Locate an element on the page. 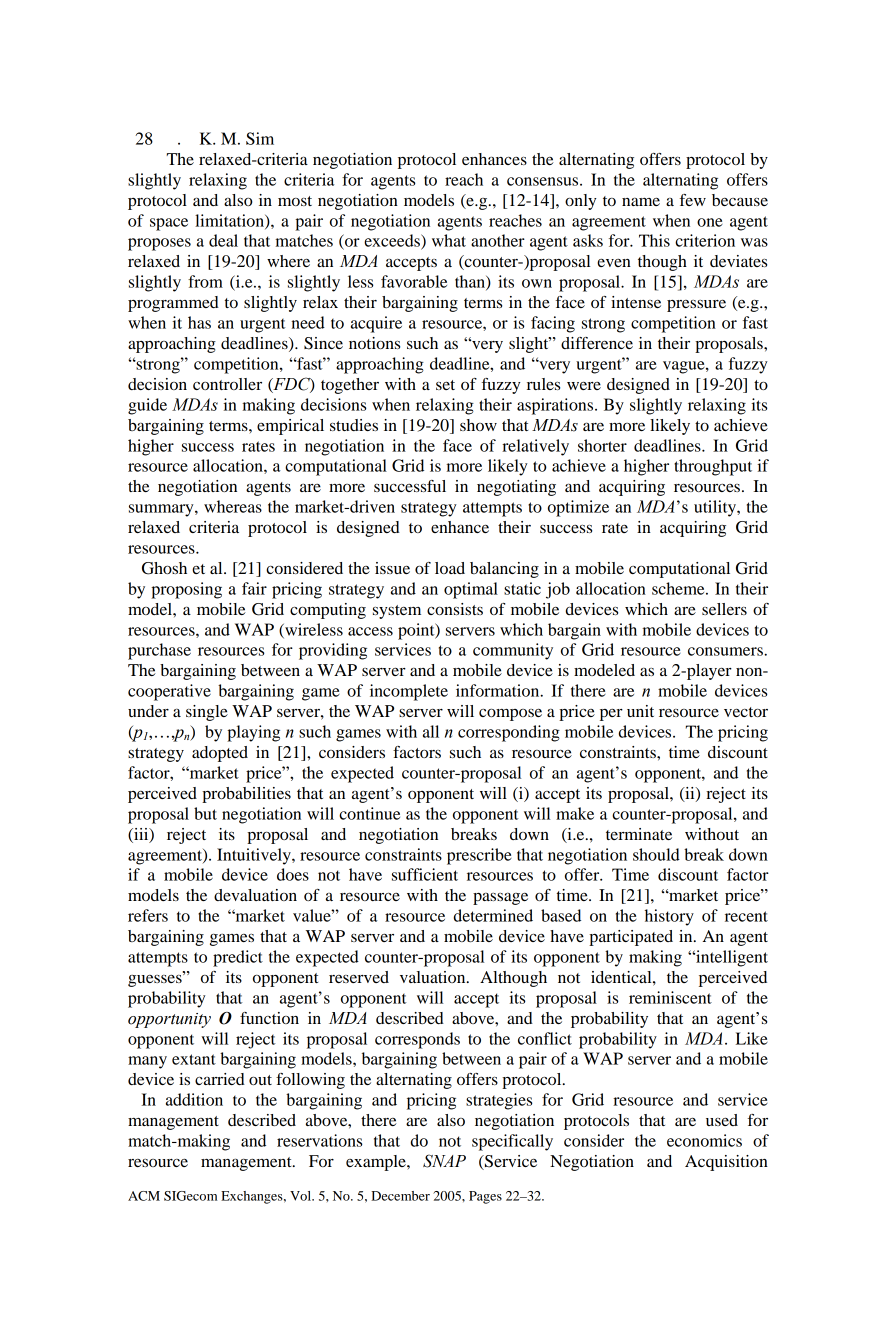 This image has width=896, height=1332. few is located at coordinates (693, 200).
